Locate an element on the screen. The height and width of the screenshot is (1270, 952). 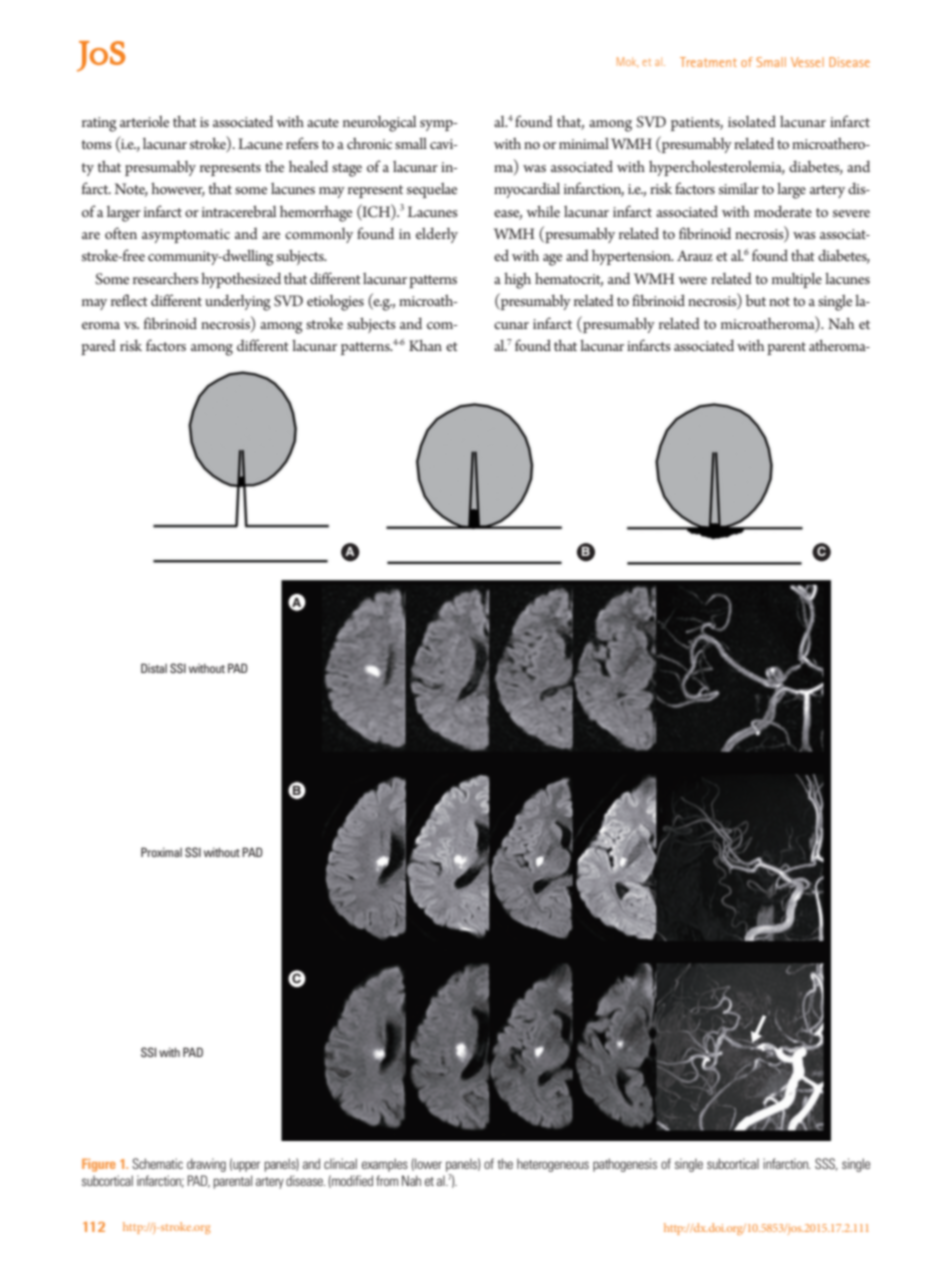
but is located at coordinates (755, 300).
